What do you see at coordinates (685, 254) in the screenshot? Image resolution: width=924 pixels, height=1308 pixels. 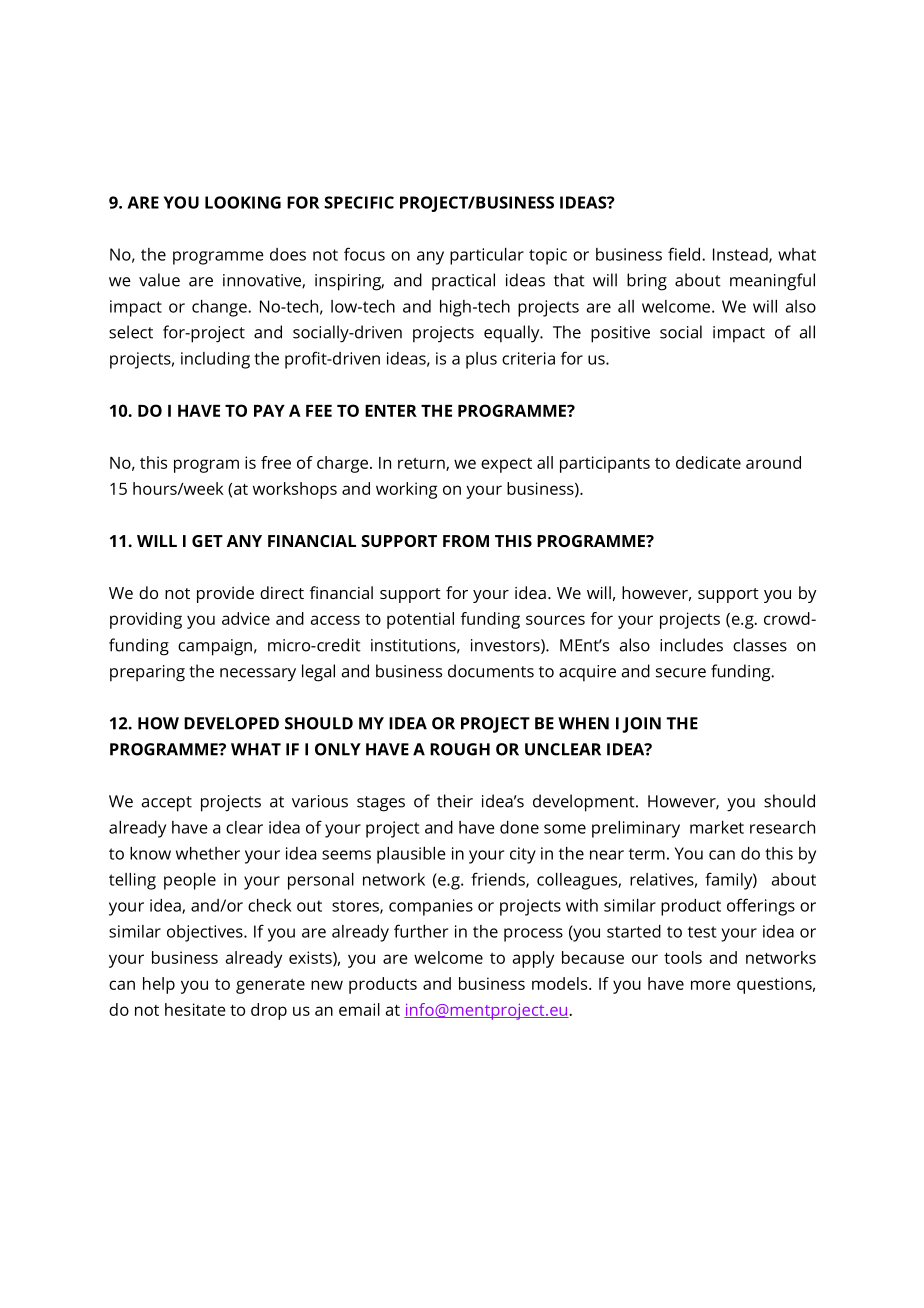 I see `field` at bounding box center [685, 254].
